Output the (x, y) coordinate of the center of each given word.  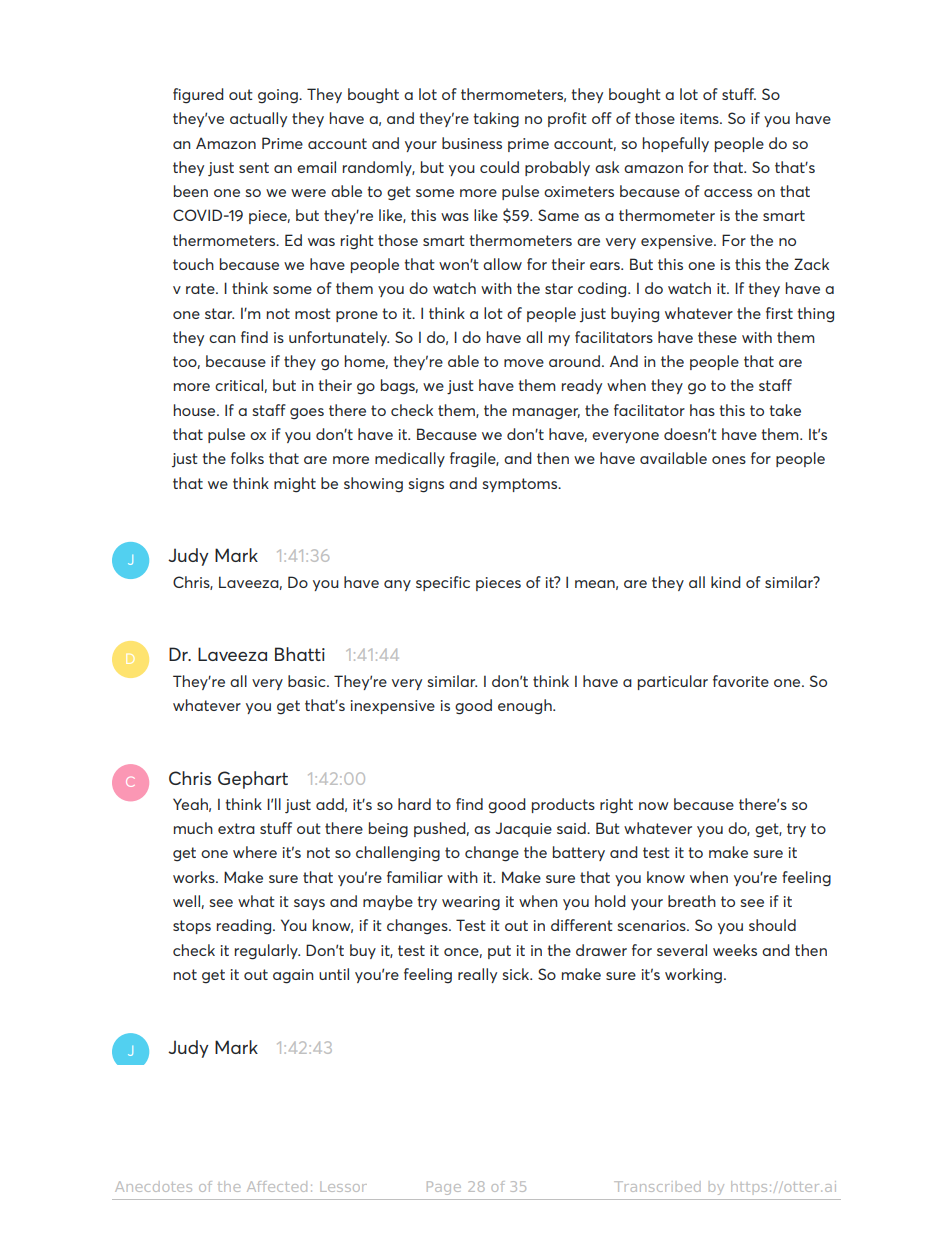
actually (258, 119)
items (700, 118)
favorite (741, 681)
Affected (277, 1186)
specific (443, 583)
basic (308, 681)
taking (496, 120)
